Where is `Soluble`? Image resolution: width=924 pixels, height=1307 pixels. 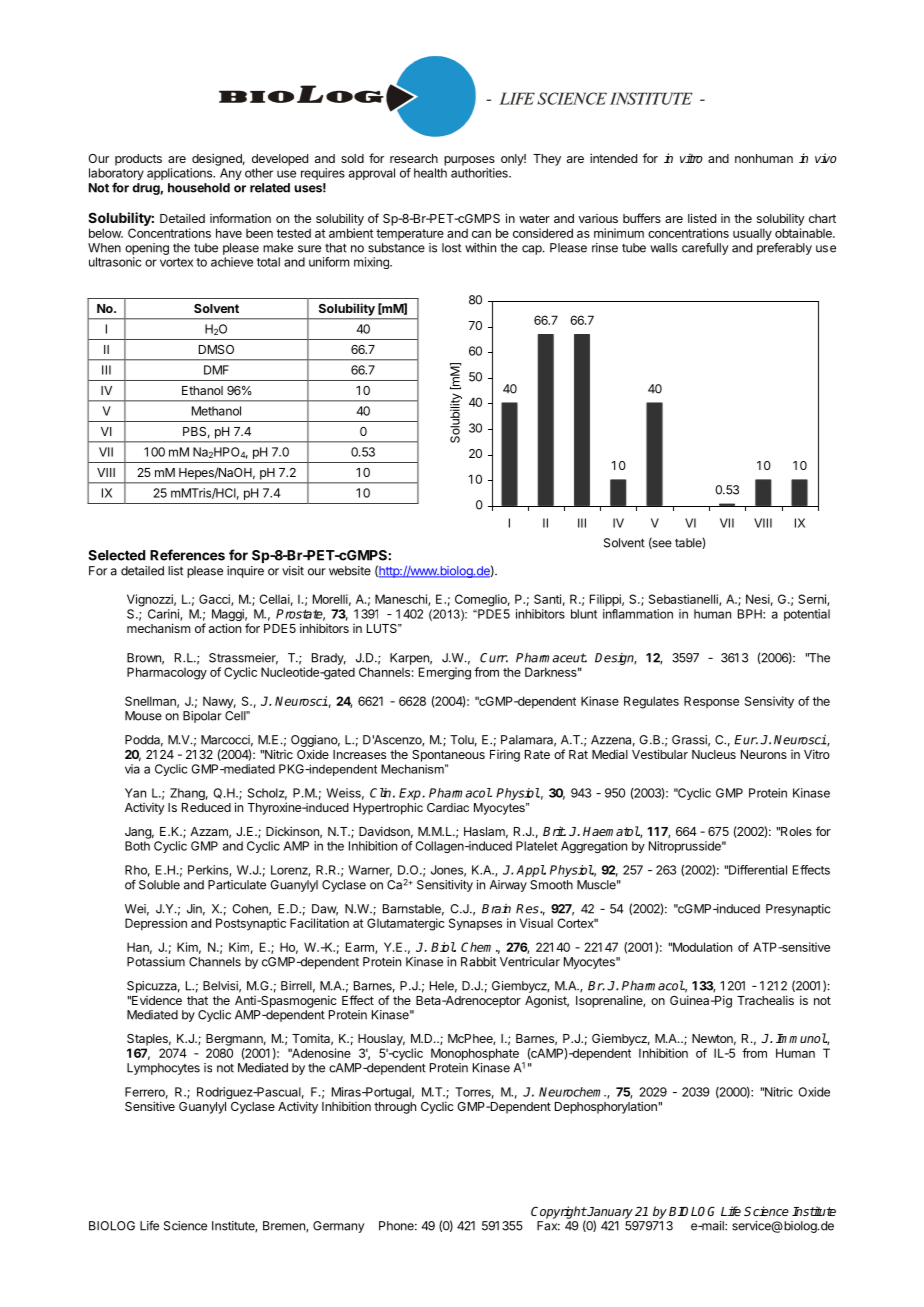 Soluble is located at coordinates (159, 885).
